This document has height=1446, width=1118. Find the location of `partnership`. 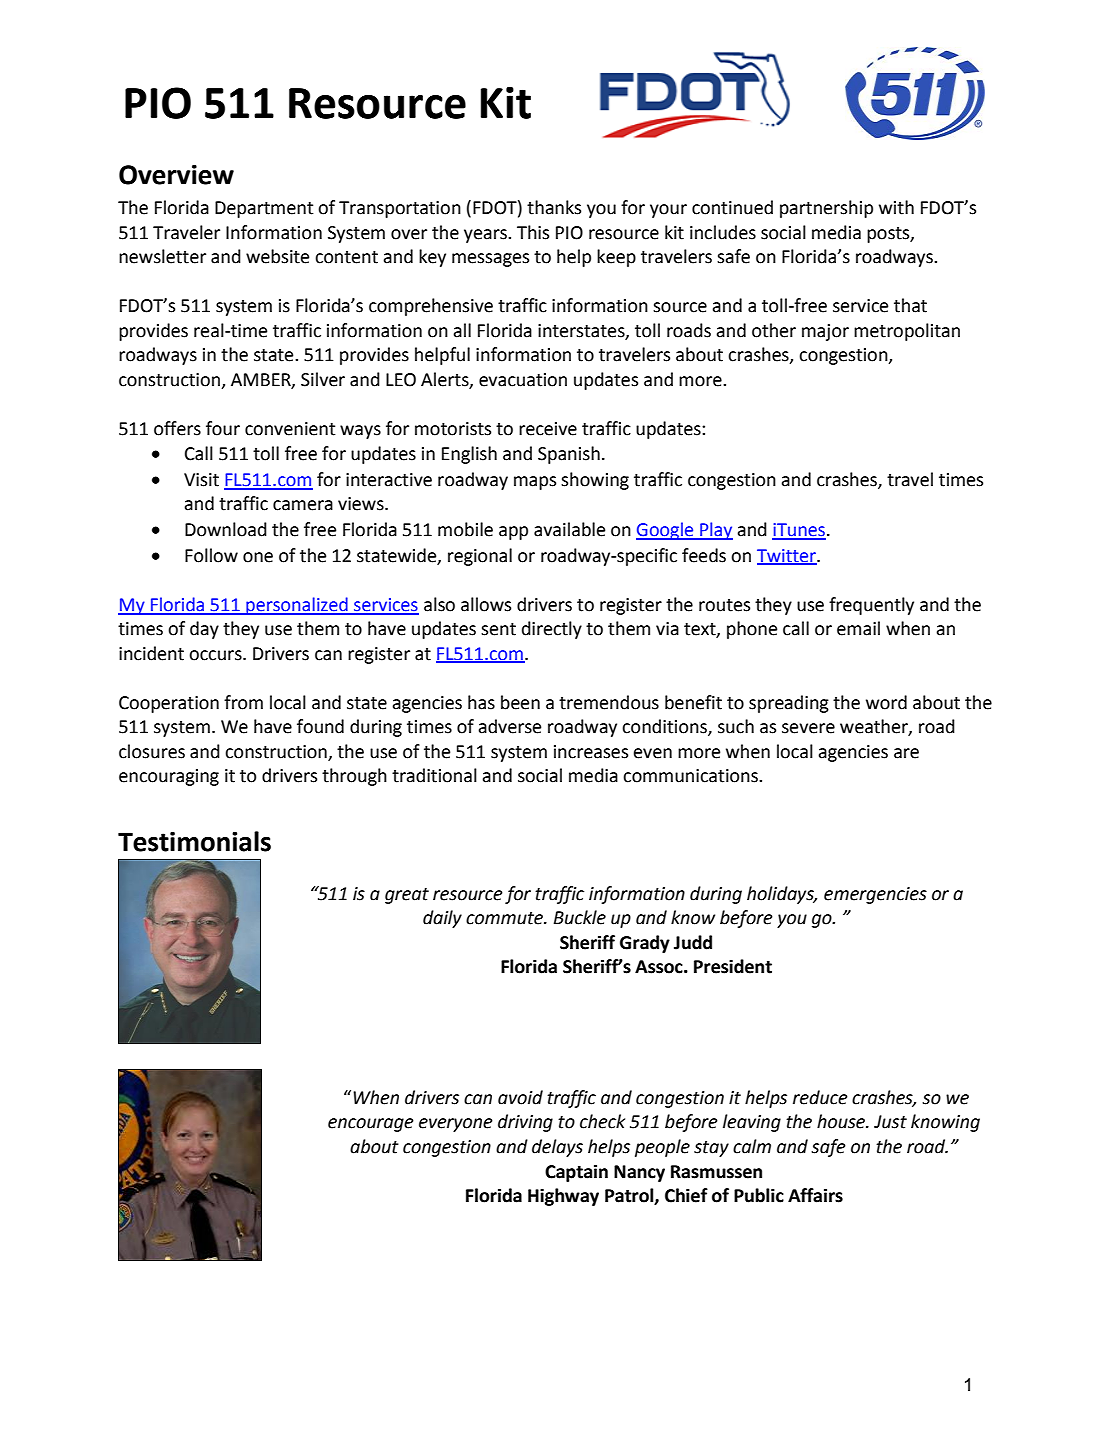

partnership is located at coordinates (826, 209).
